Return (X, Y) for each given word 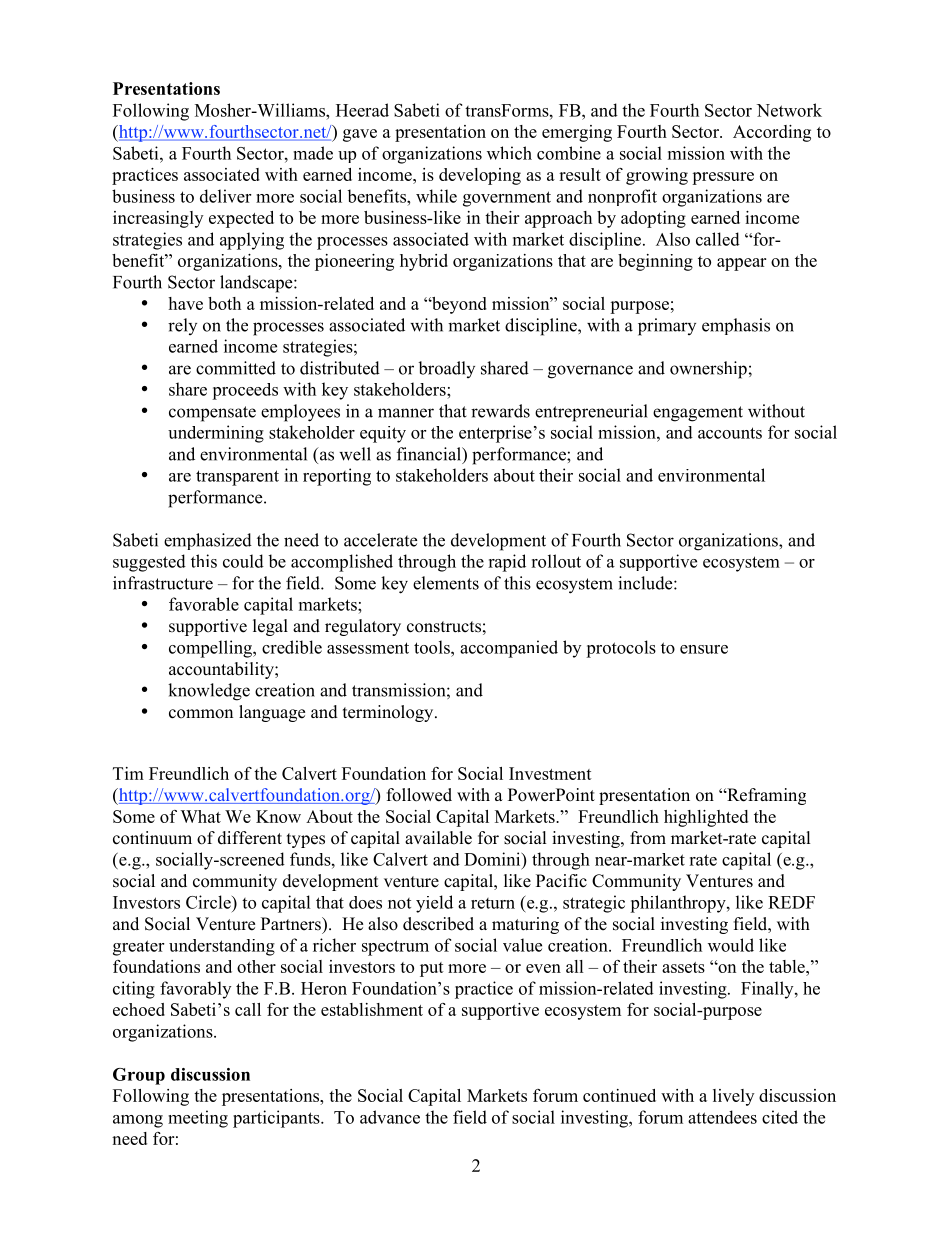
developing (480, 176)
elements (446, 583)
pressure (723, 178)
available (438, 838)
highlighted (706, 818)
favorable (204, 604)
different (250, 838)
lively (733, 1097)
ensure (704, 649)
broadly (446, 369)
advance (390, 1117)
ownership (708, 370)
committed (236, 368)
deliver (225, 196)
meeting (198, 1119)
